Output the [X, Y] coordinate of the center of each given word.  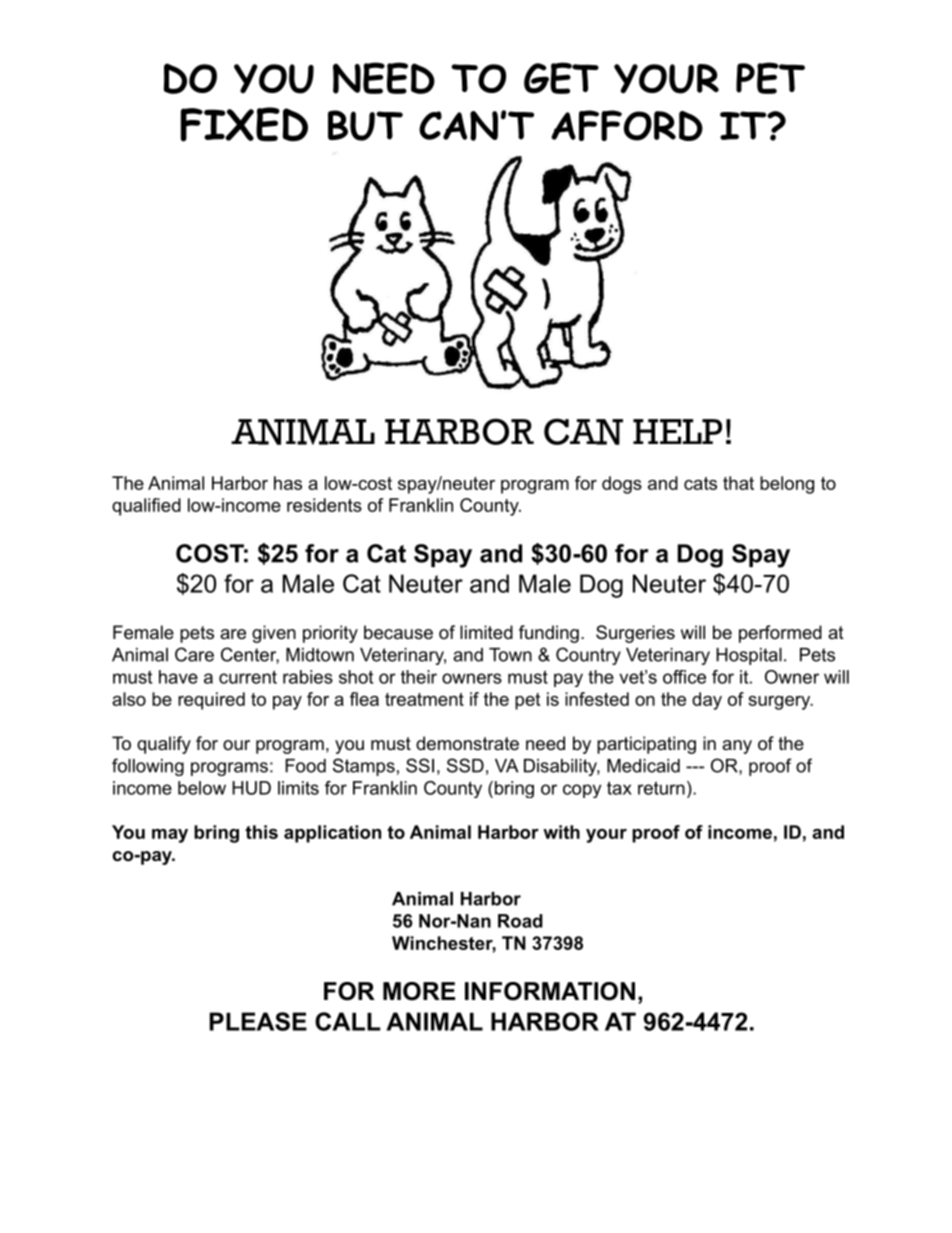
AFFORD [627, 125]
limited [486, 632]
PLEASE [258, 1021]
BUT [365, 125]
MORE [419, 991]
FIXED [244, 124]
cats [700, 483]
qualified [146, 507]
